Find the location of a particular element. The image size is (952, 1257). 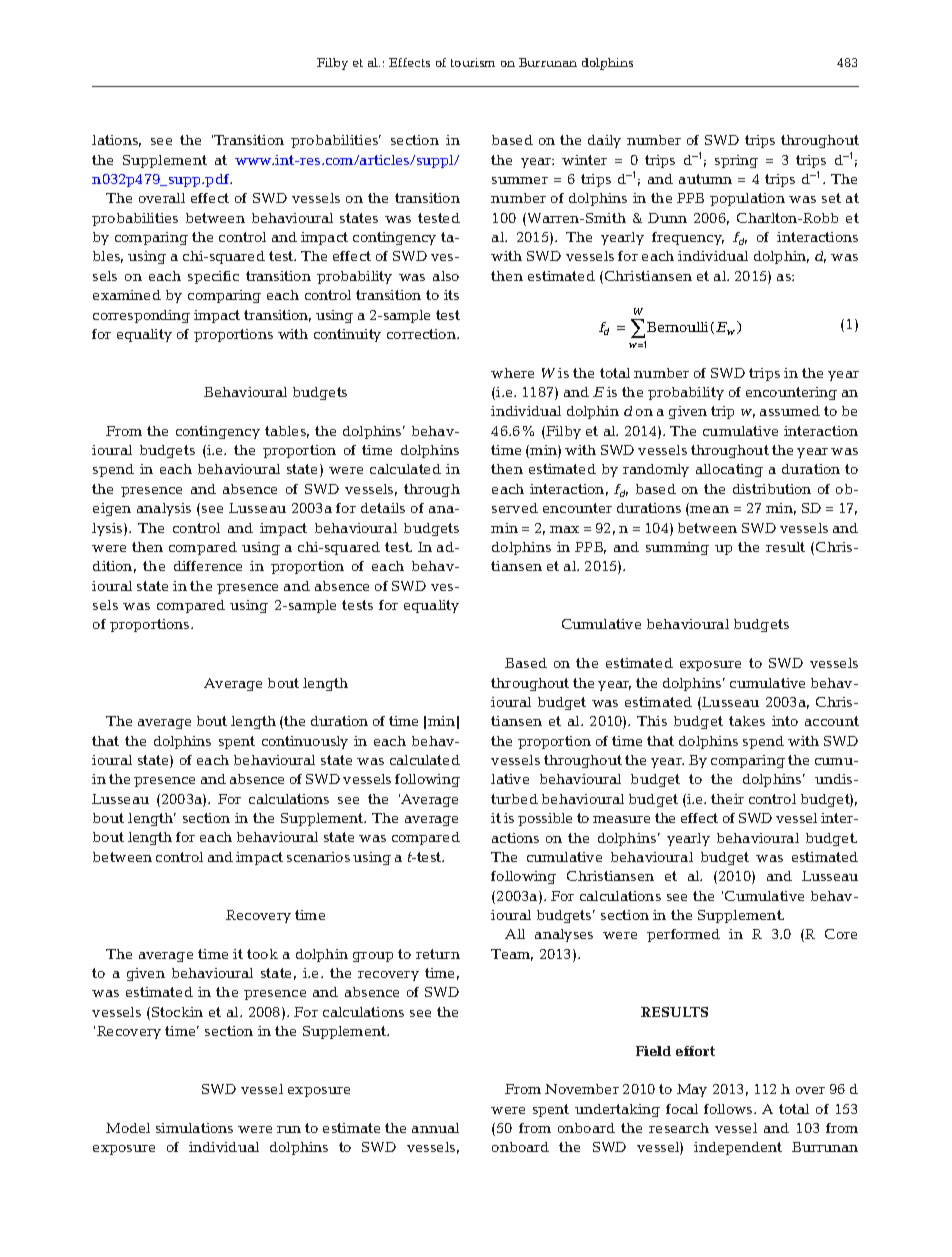

specific is located at coordinates (213, 277).
